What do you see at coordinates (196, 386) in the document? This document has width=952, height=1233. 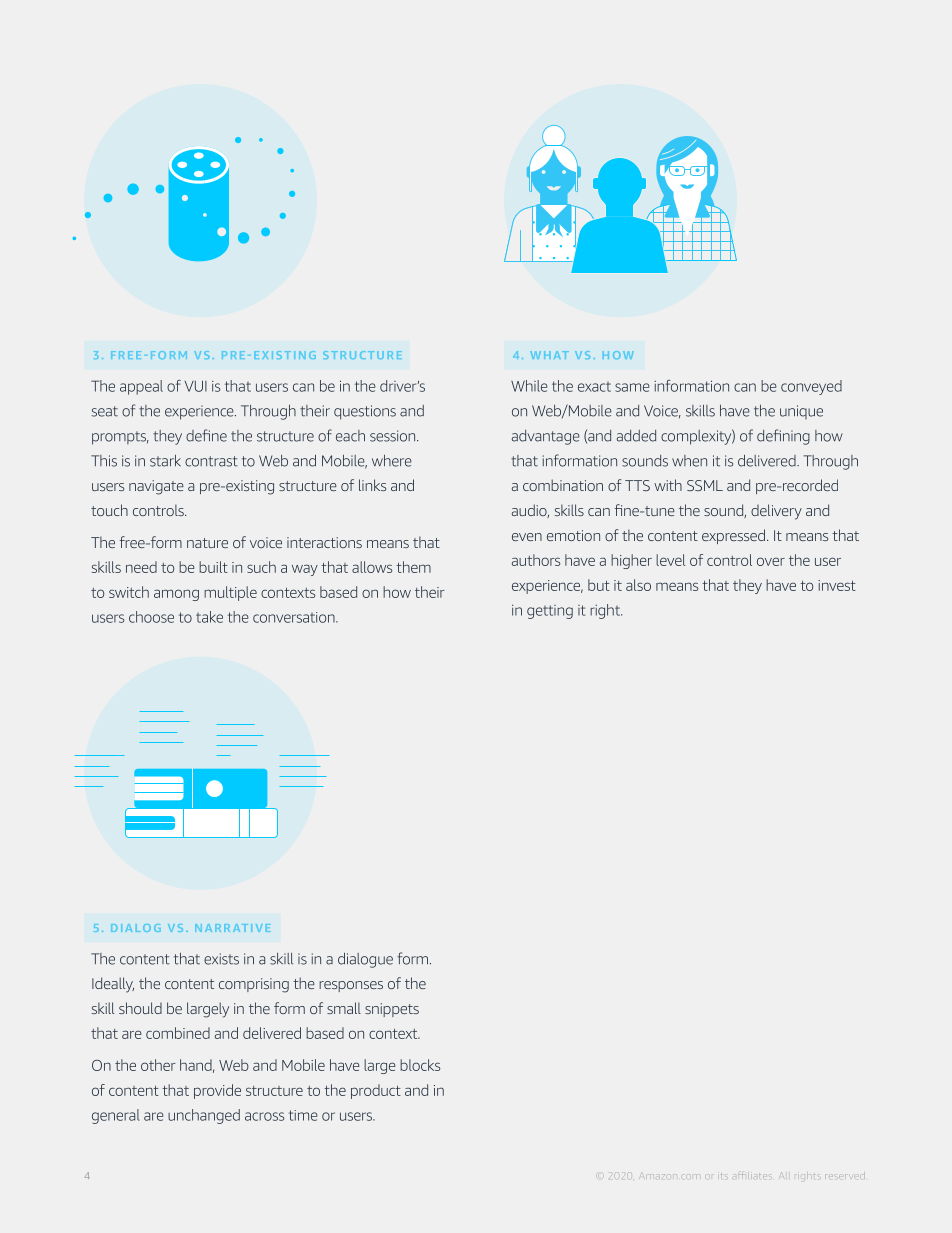 I see `VUI` at bounding box center [196, 386].
